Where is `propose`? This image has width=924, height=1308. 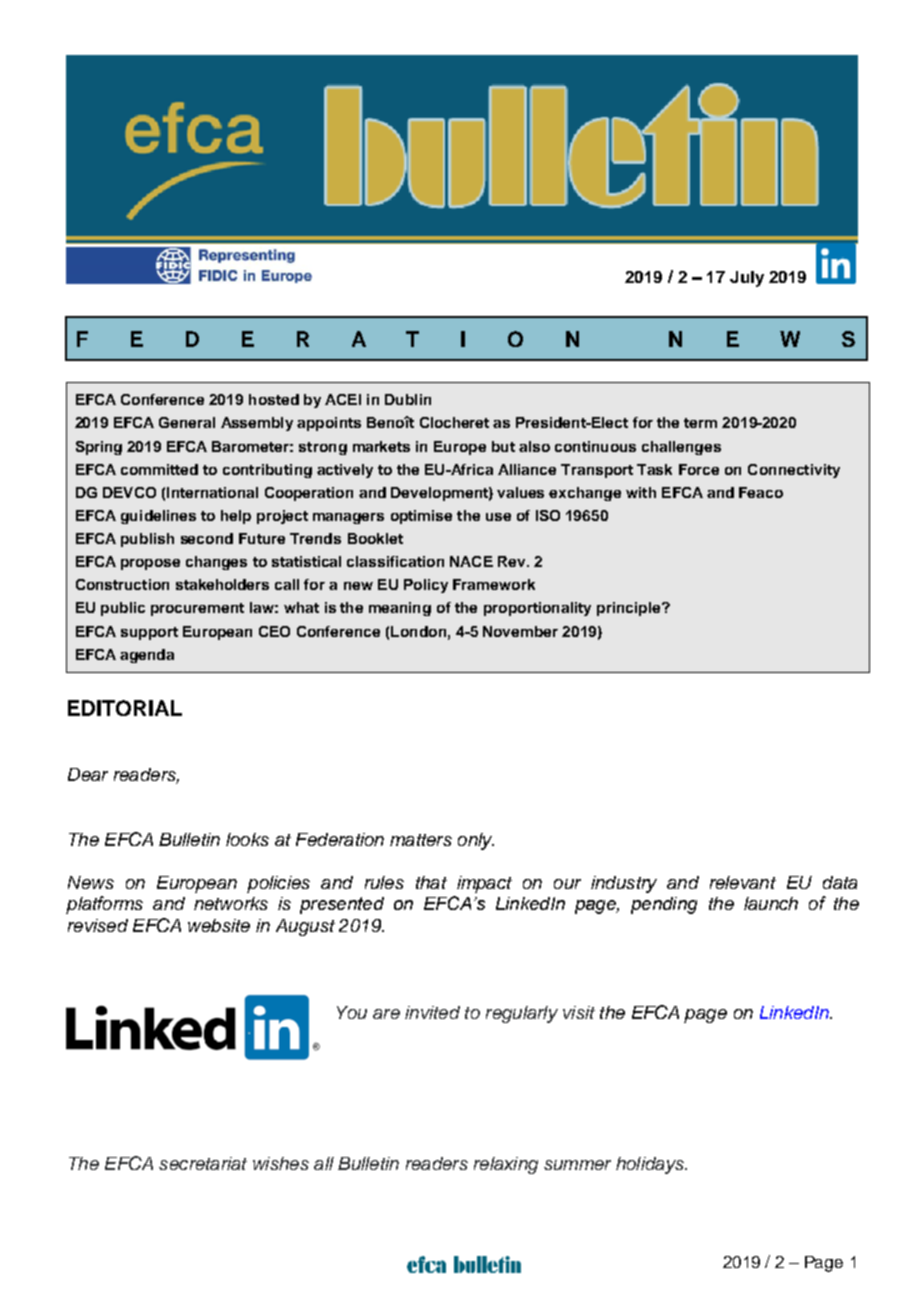
propose is located at coordinates (150, 564).
